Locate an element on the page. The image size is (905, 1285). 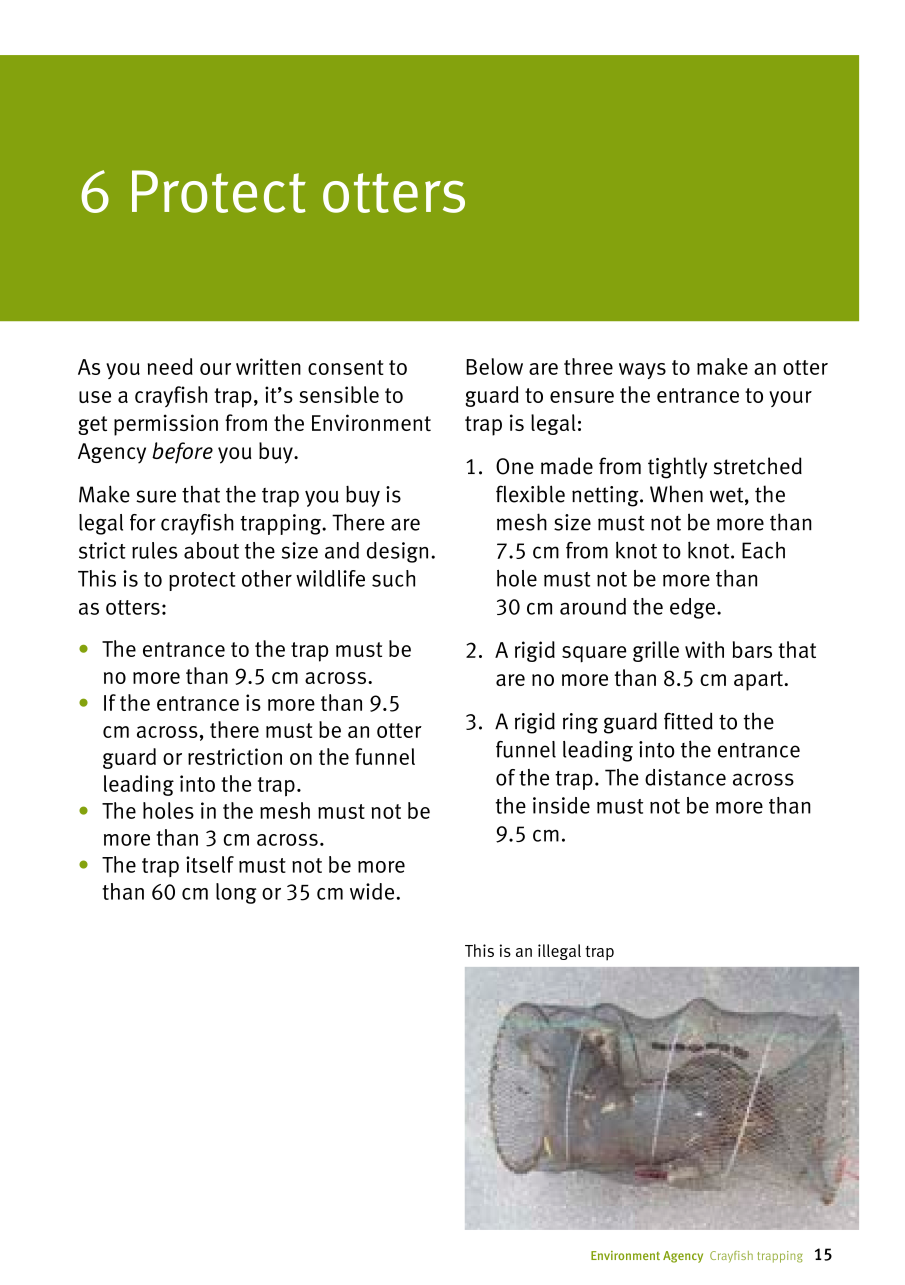
need is located at coordinates (170, 366).
